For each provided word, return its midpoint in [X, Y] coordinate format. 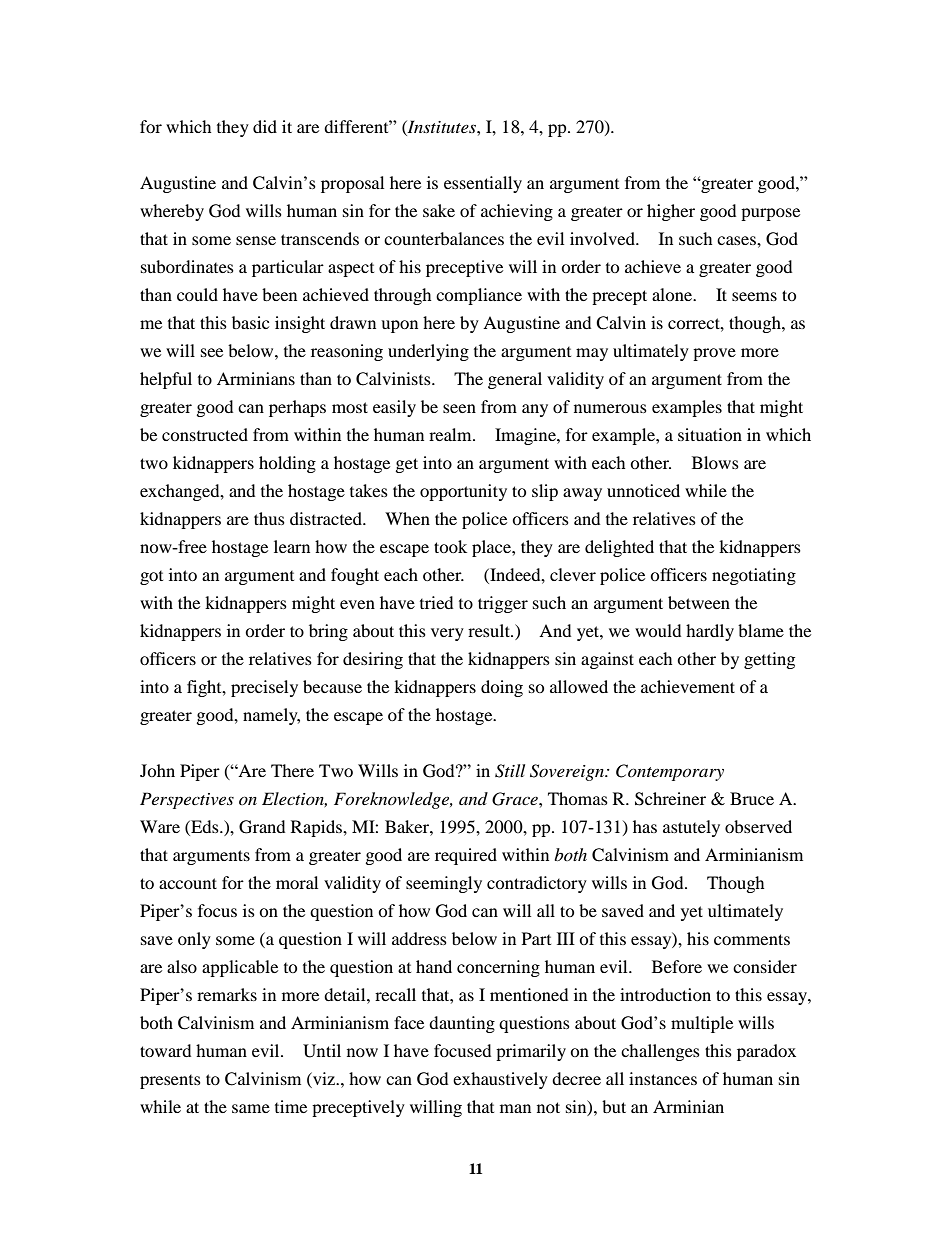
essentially [483, 184]
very [447, 634]
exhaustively [500, 1080]
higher [671, 212]
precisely [264, 688]
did [265, 126]
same [251, 1108]
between [699, 602]
